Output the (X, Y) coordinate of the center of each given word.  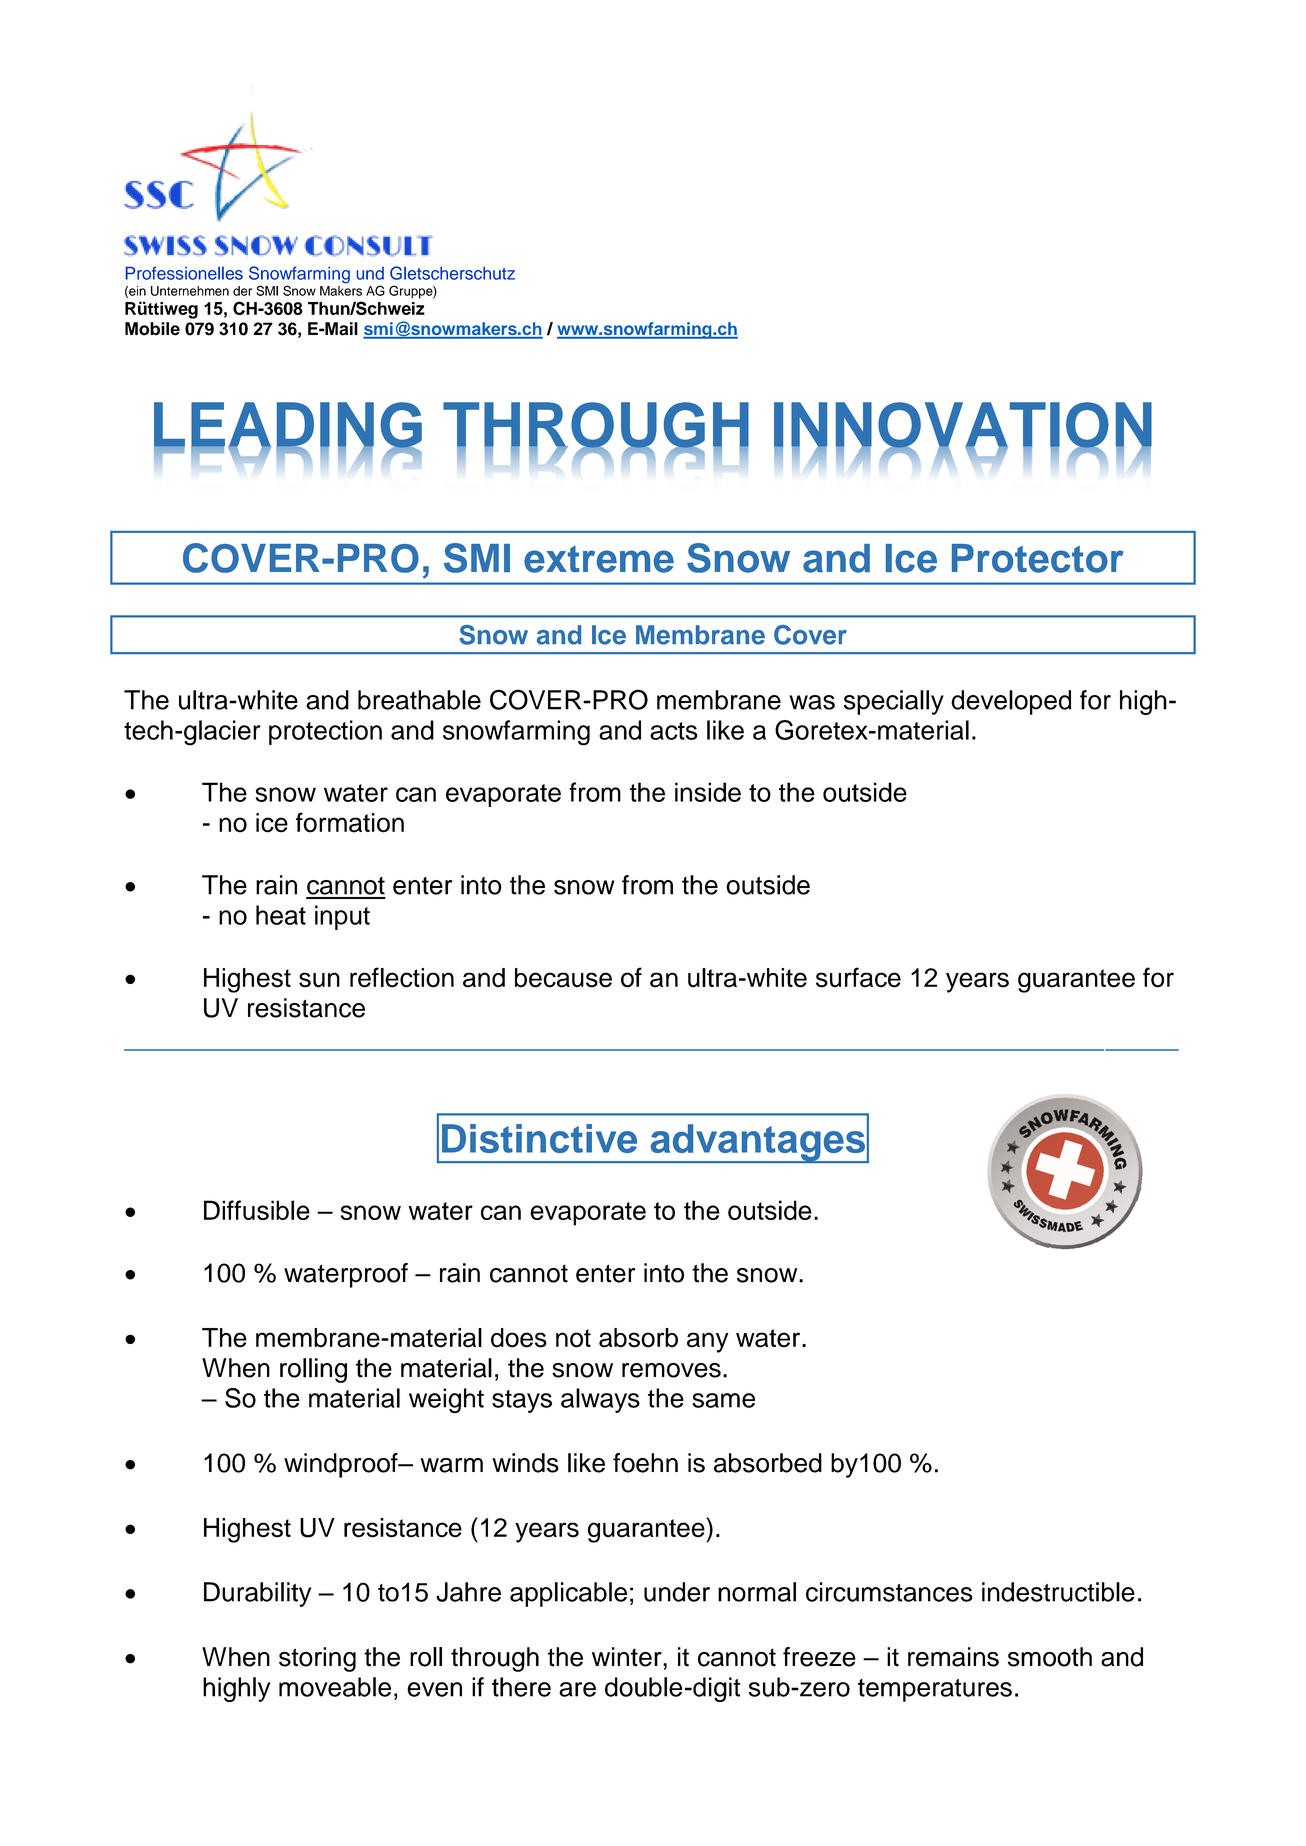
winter (628, 1657)
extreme (599, 559)
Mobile (152, 329)
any (708, 1342)
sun (319, 980)
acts (674, 731)
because (563, 978)
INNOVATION (963, 426)
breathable (419, 700)
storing (317, 1659)
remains (953, 1657)
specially (894, 702)
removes (671, 1370)
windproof (342, 1465)
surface (858, 977)
